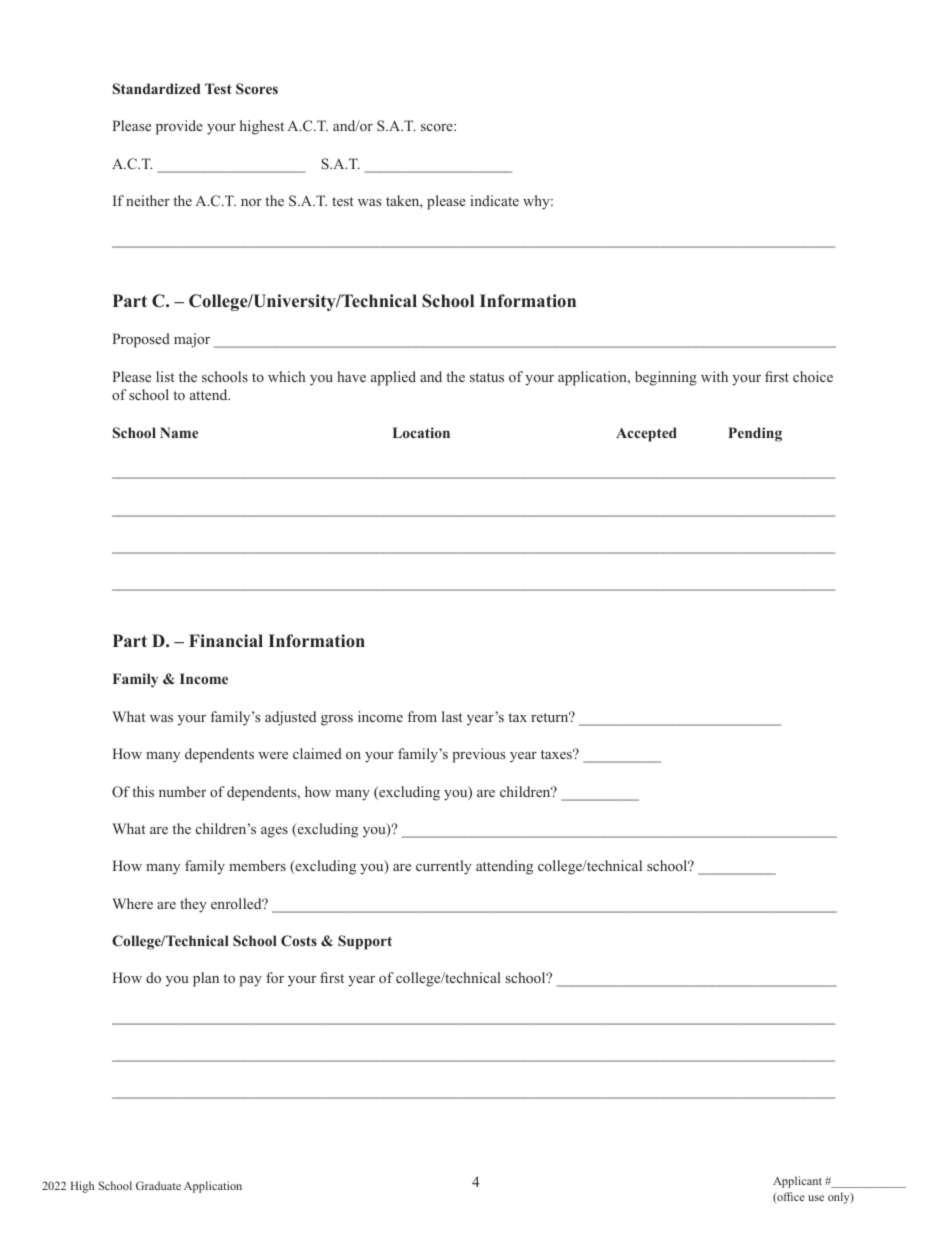 The image size is (952, 1233). I want to click on Graduate, so click(158, 1185).
